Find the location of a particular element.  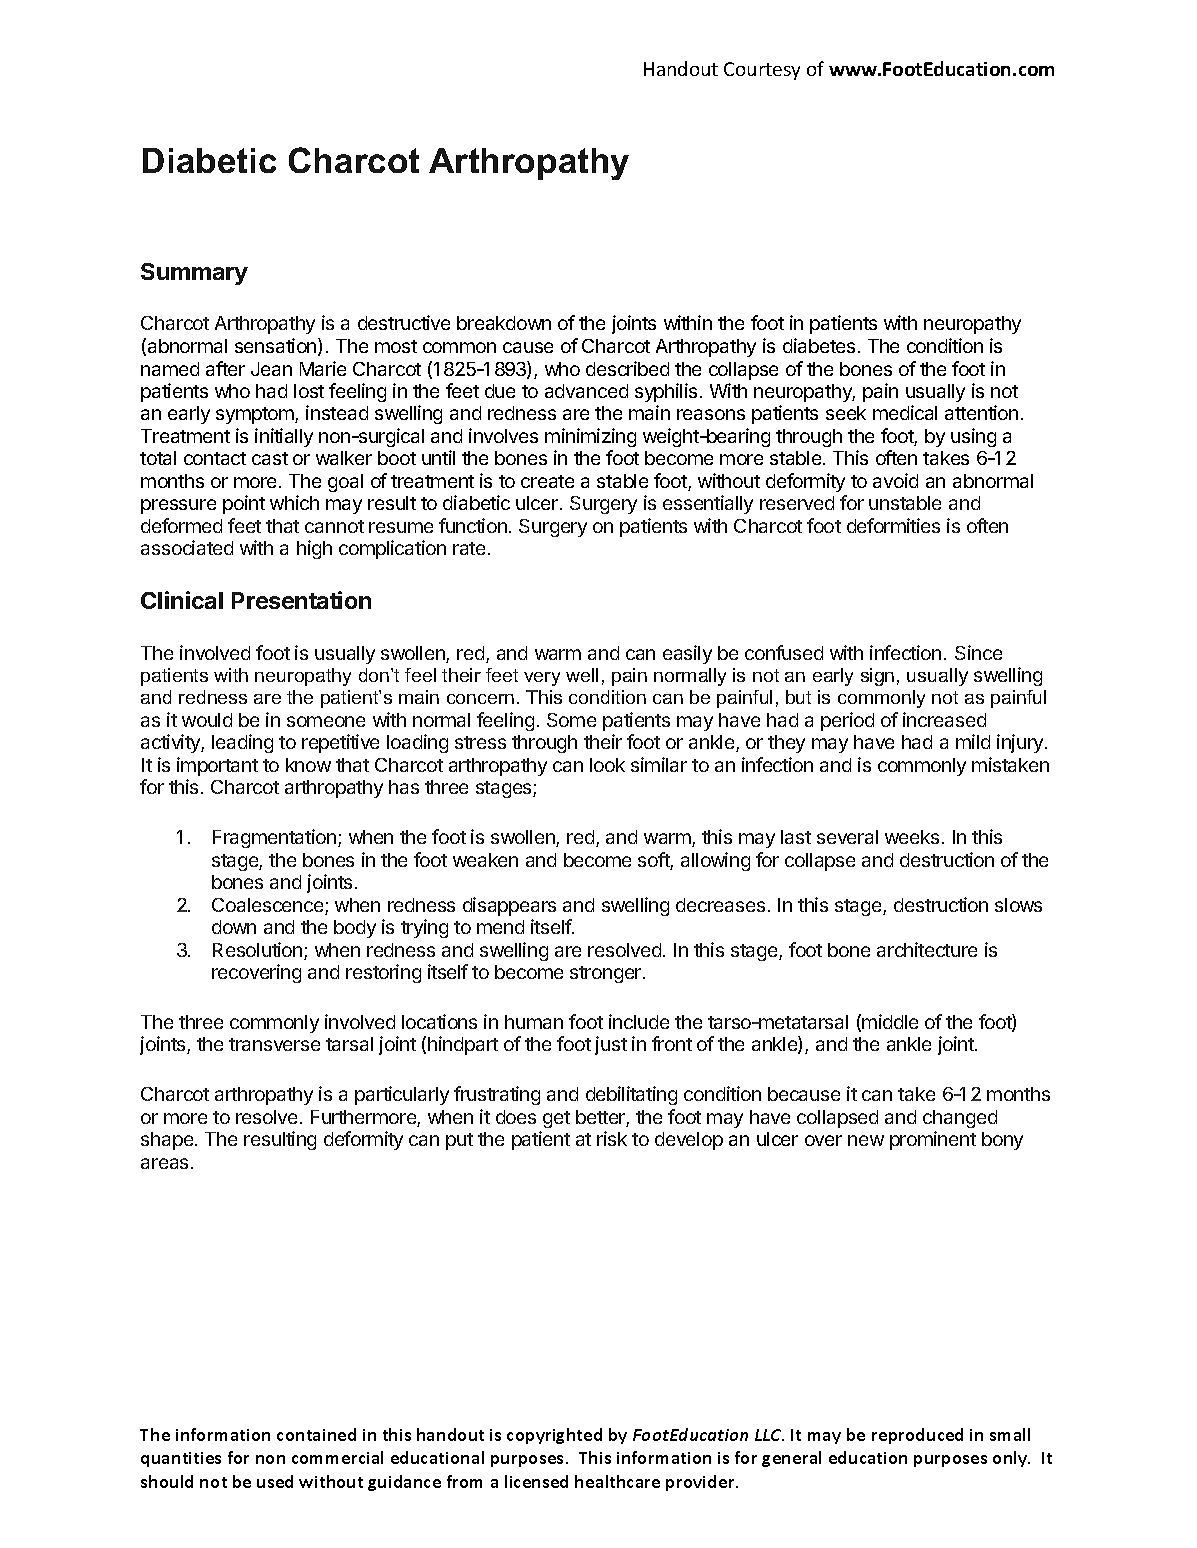

Summary is located at coordinates (194, 274).
